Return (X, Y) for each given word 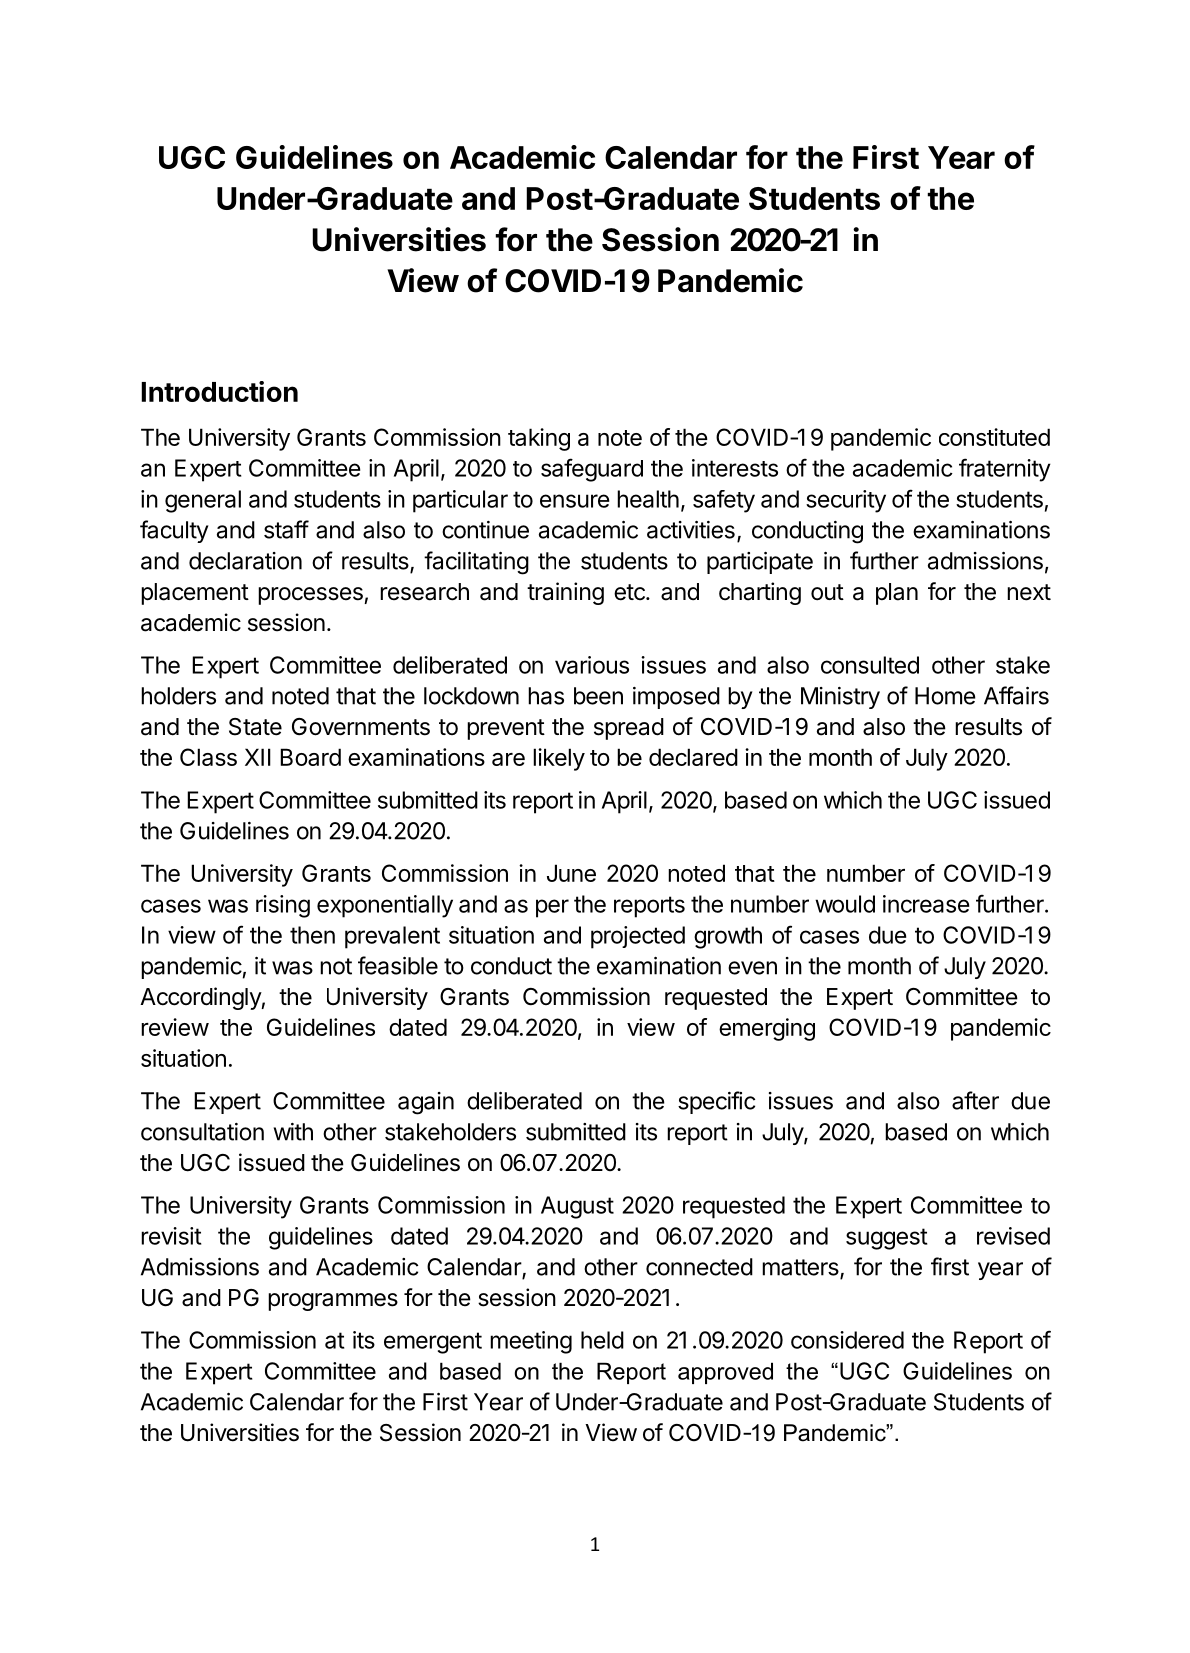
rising (283, 906)
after (975, 1100)
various (592, 665)
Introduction (219, 391)
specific (716, 1102)
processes (311, 596)
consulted (870, 665)
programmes (333, 1302)
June (571, 873)
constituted (994, 437)
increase (926, 904)
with (293, 1132)
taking (539, 439)
